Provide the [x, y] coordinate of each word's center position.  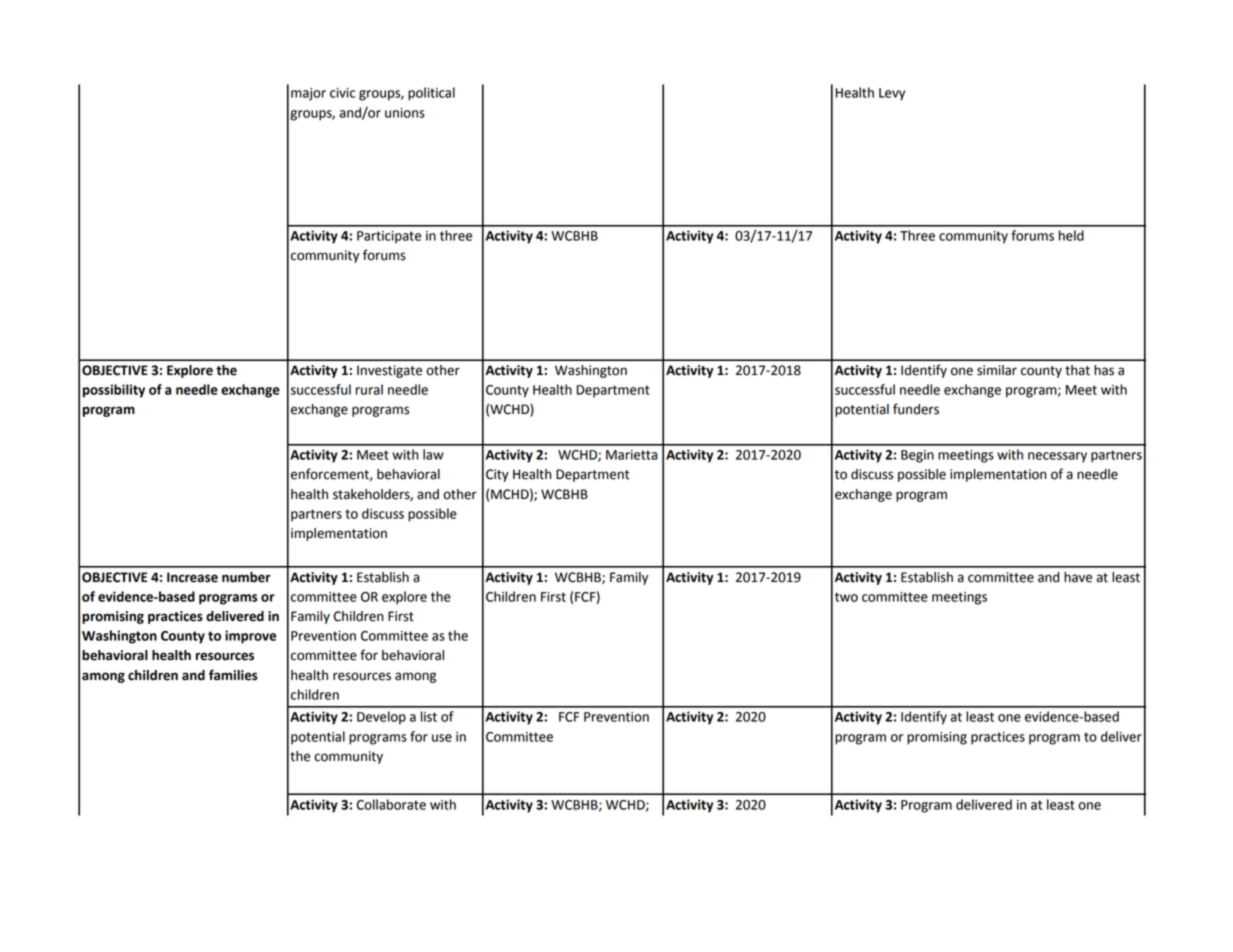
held [1071, 235]
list [429, 716]
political [431, 94]
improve [250, 637]
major [308, 94]
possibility [114, 391]
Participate [389, 237]
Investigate [389, 371]
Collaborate [391, 804]
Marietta [631, 455]
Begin [917, 456]
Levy [892, 94]
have [1078, 577]
